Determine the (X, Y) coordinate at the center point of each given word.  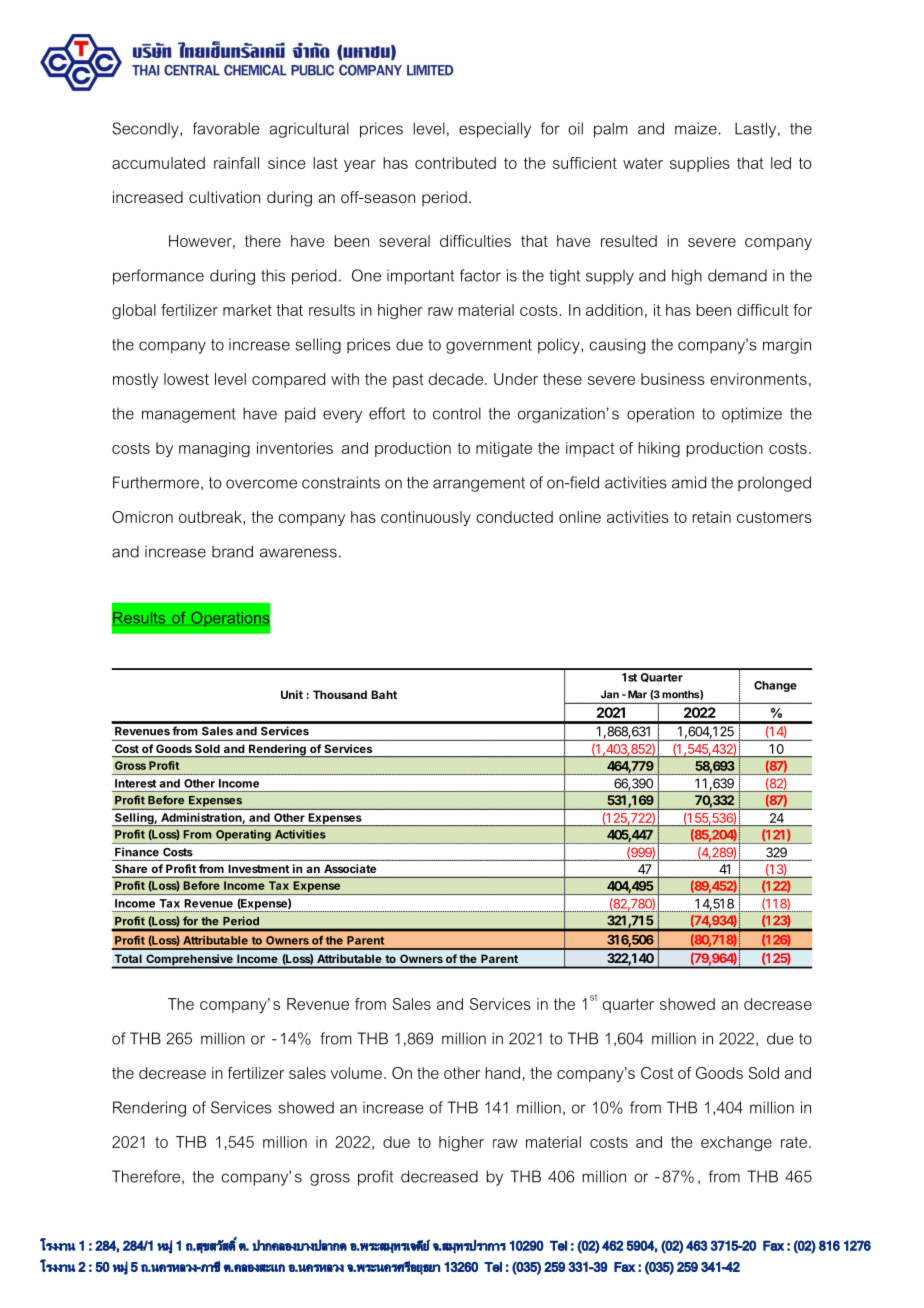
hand (502, 1073)
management (189, 415)
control (457, 413)
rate (794, 1142)
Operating (243, 836)
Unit (292, 694)
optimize (752, 415)
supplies (700, 164)
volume (356, 1073)
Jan (610, 694)
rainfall (236, 163)
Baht (384, 694)
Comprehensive (189, 961)
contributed (455, 163)
